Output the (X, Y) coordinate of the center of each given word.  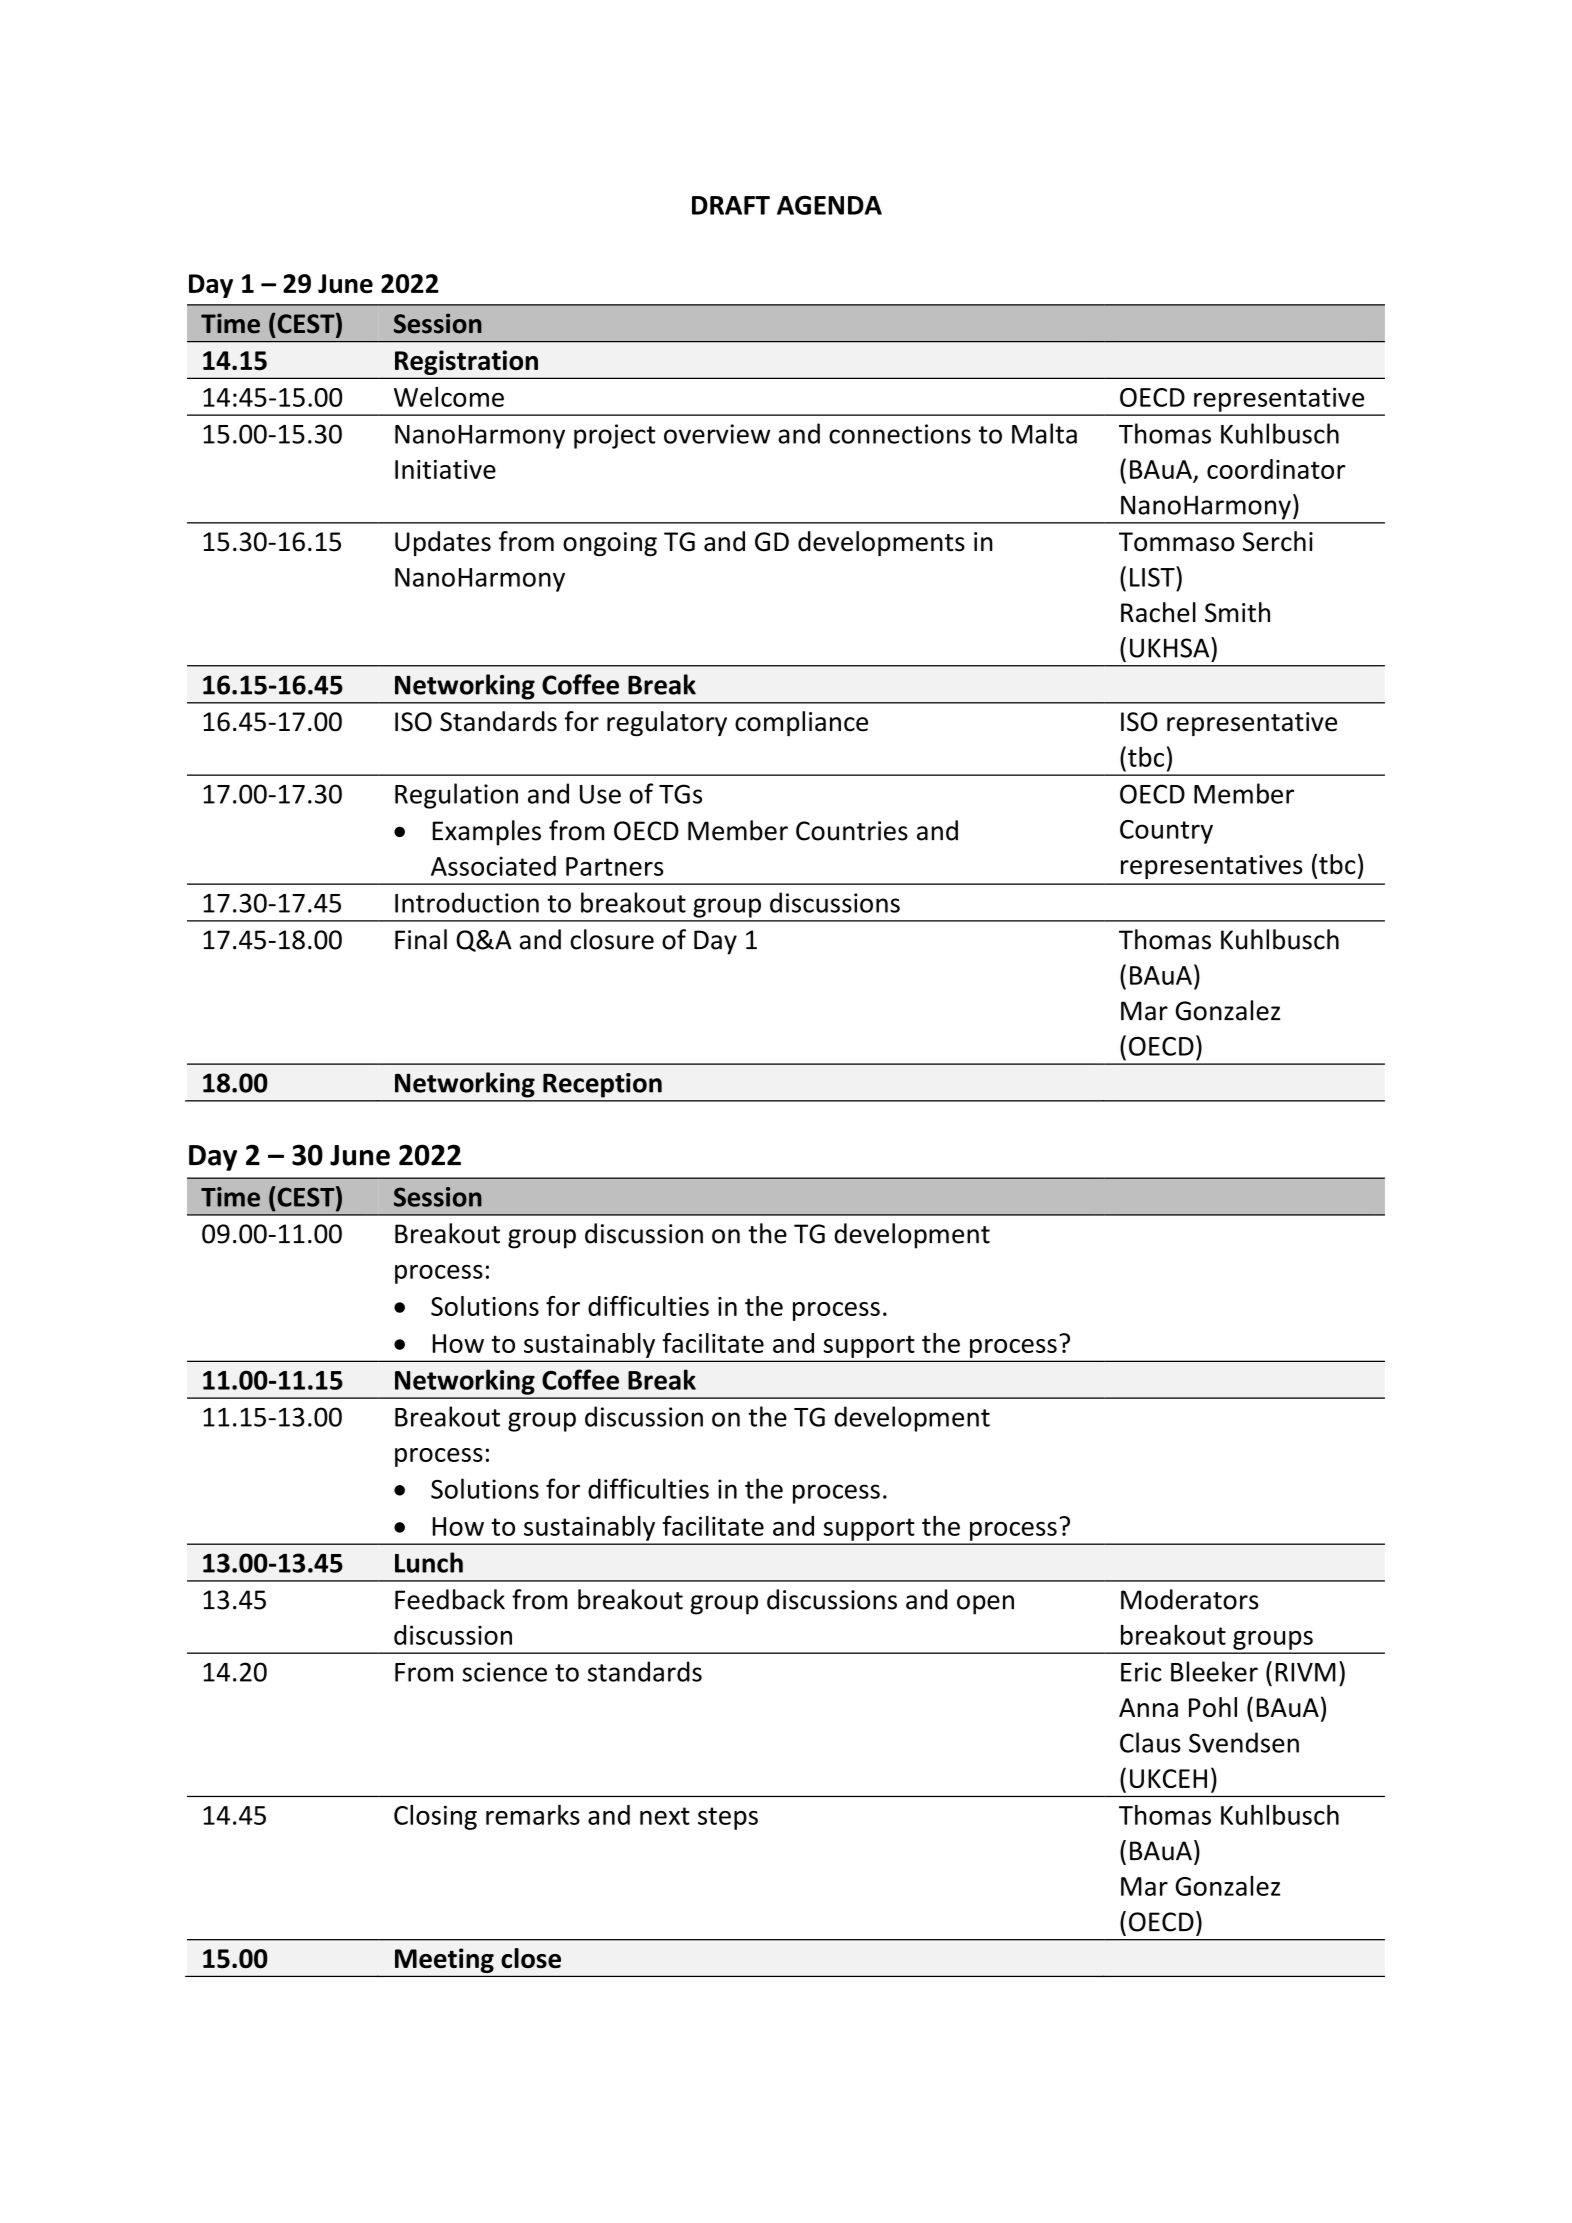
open (985, 1605)
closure (612, 939)
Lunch (429, 1562)
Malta (1044, 433)
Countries (852, 831)
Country (1166, 832)
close (531, 1958)
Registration (466, 362)
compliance (801, 723)
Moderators (1189, 1599)
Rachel (1158, 612)
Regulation (456, 796)
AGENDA (829, 205)
